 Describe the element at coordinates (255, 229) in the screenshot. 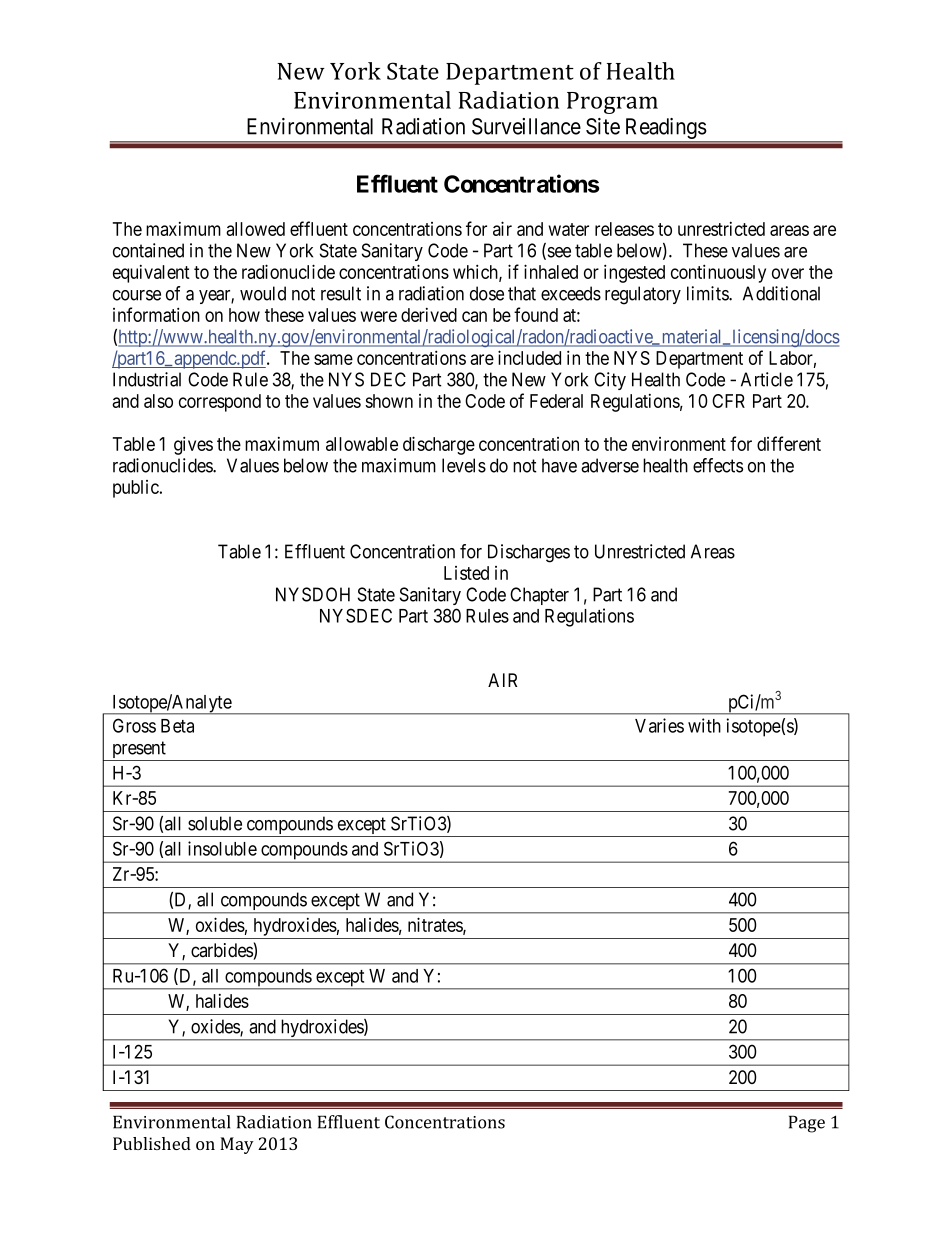

I see `allowed` at that location.
